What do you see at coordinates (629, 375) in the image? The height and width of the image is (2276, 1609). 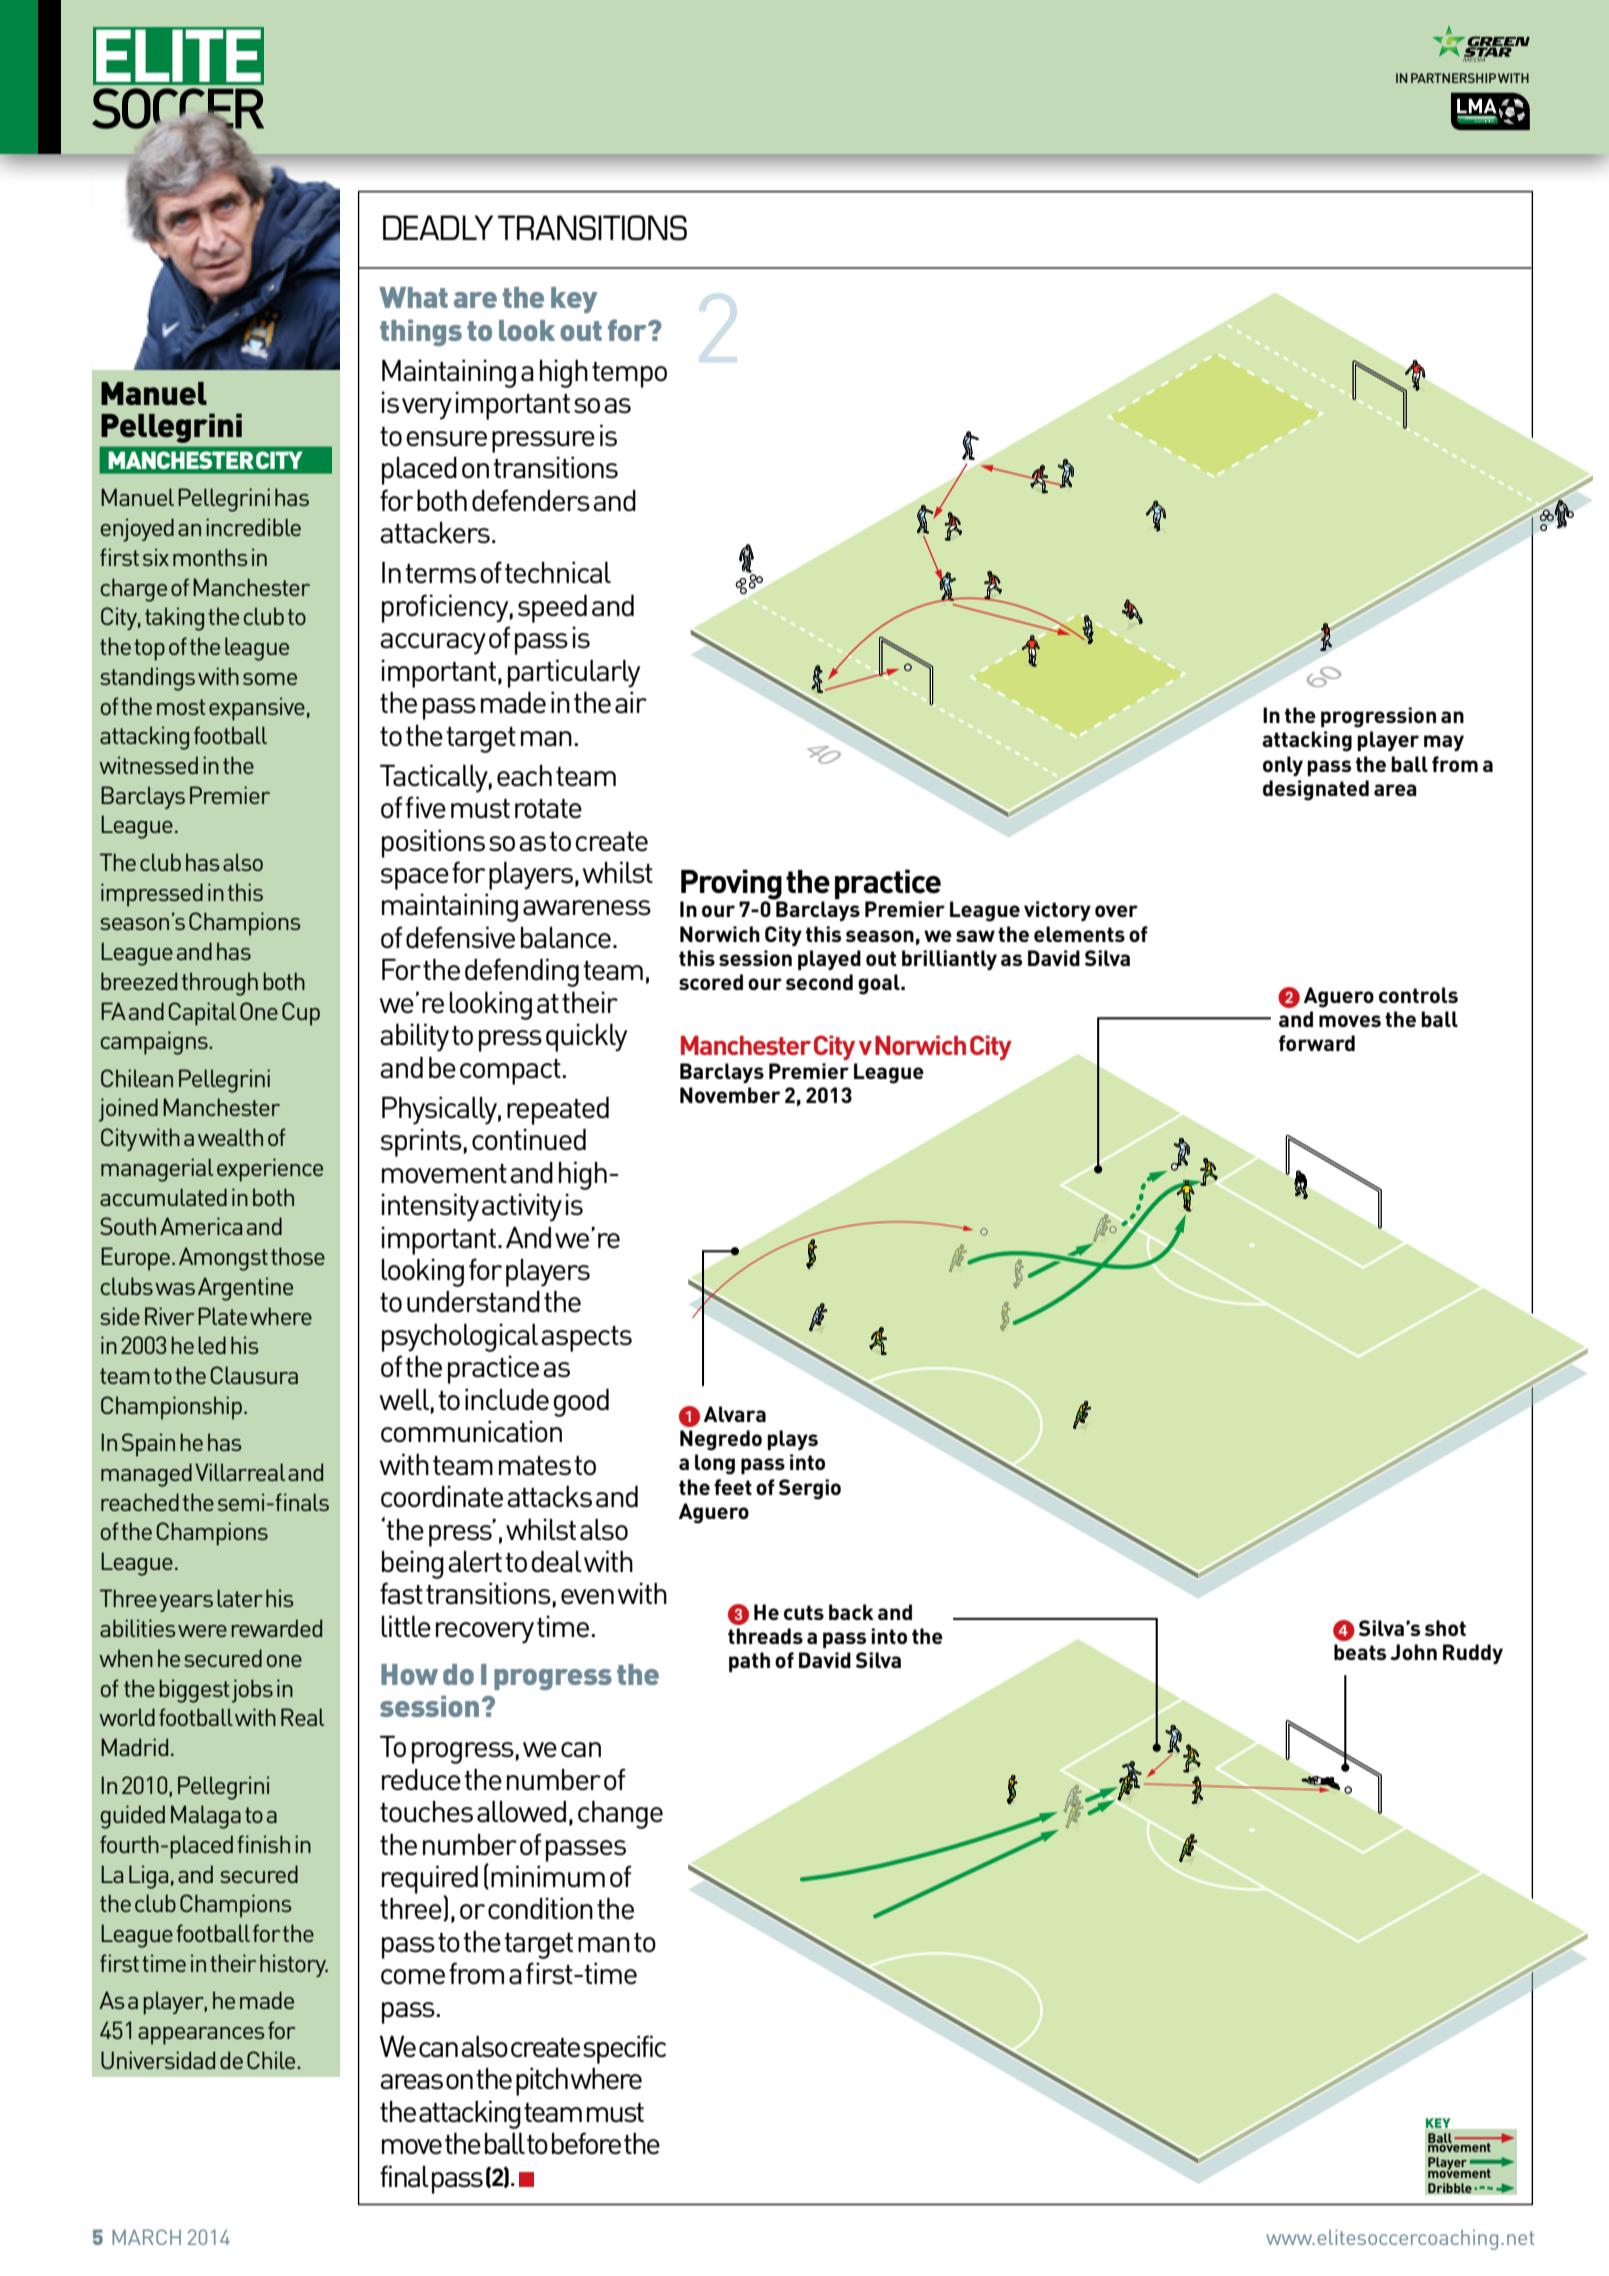 I see `tempo` at bounding box center [629, 375].
